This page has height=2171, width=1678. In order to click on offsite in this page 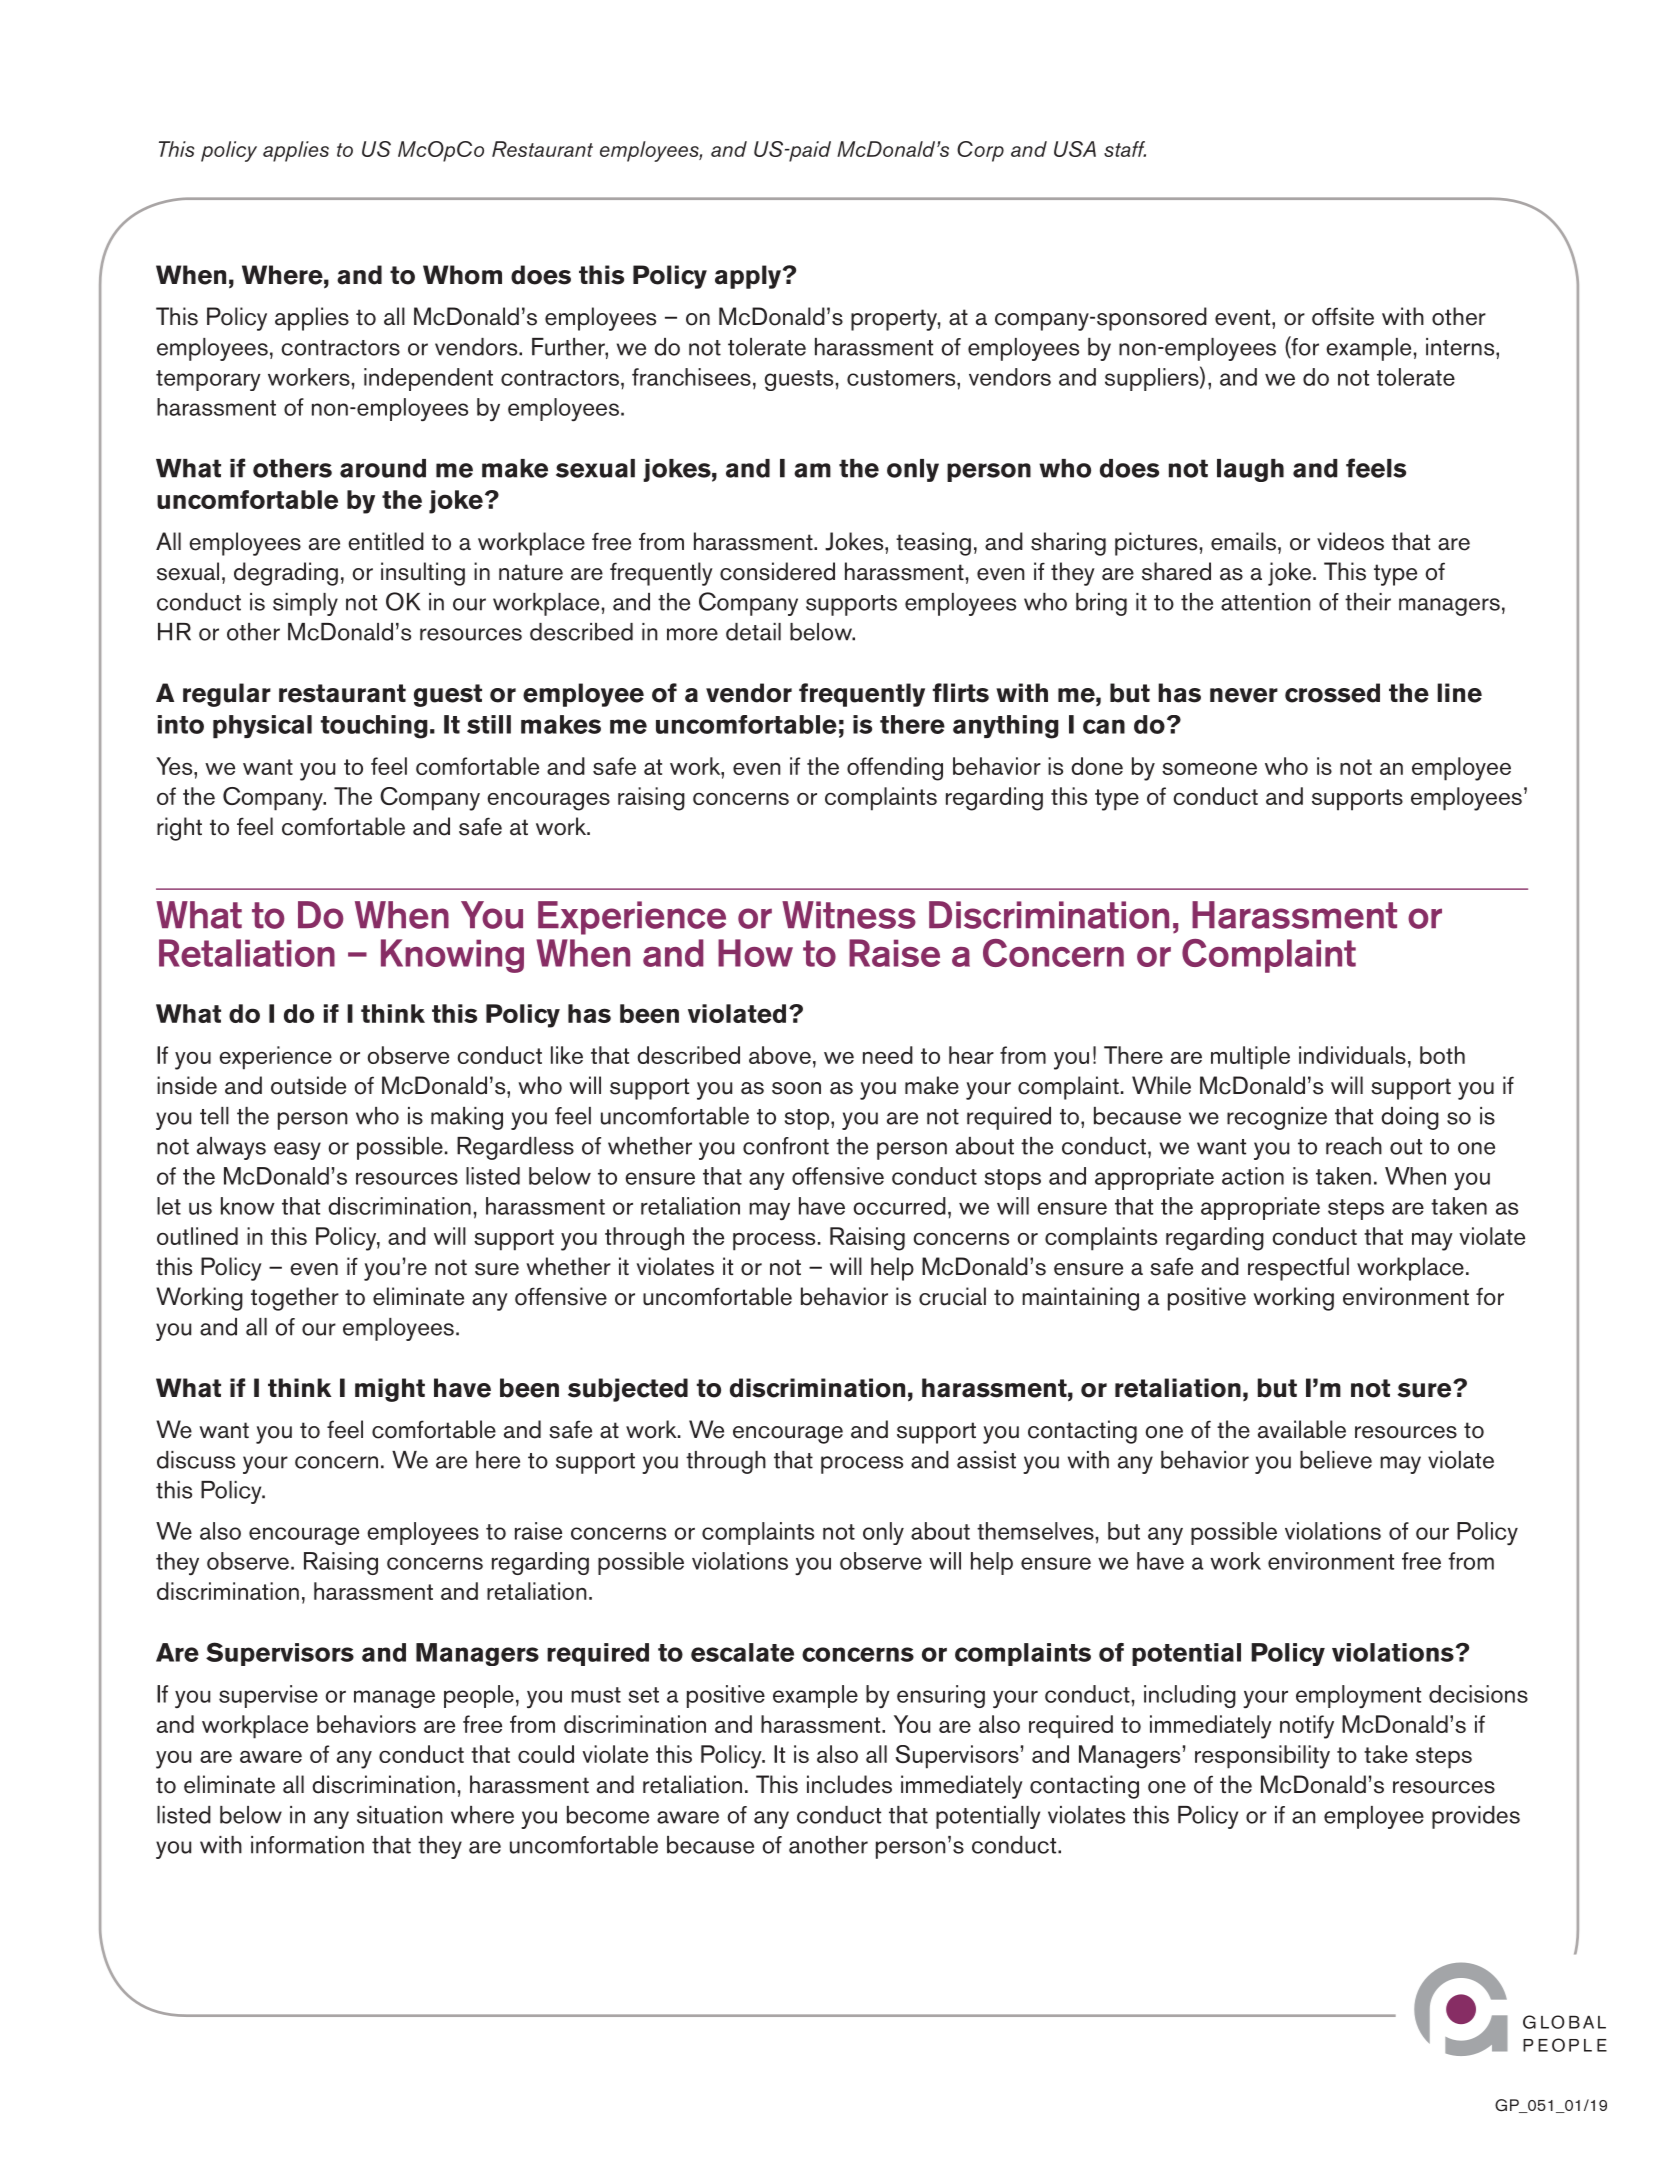, I will do `click(1343, 316)`.
